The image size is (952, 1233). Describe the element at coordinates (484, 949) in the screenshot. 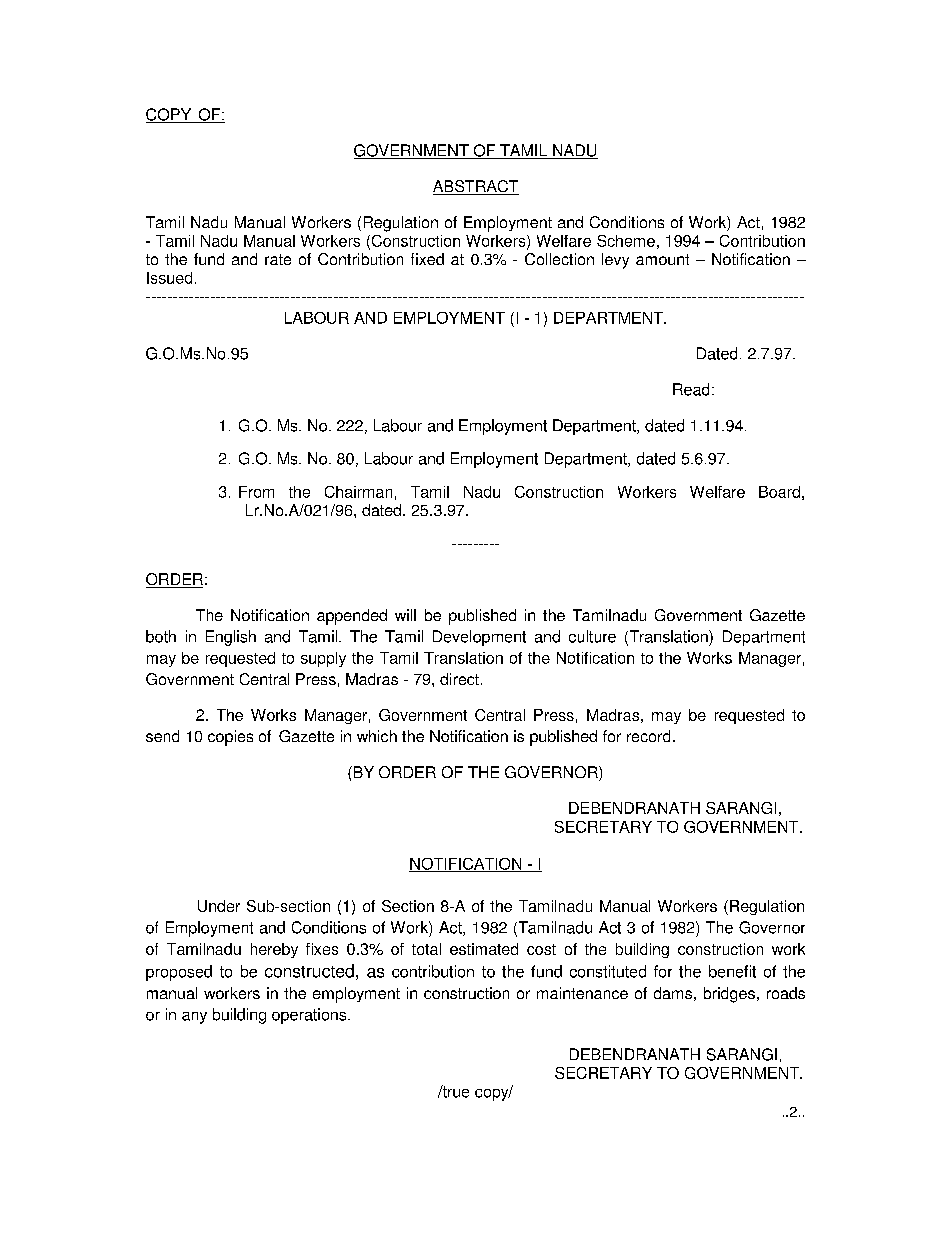

I see `estimated` at that location.
